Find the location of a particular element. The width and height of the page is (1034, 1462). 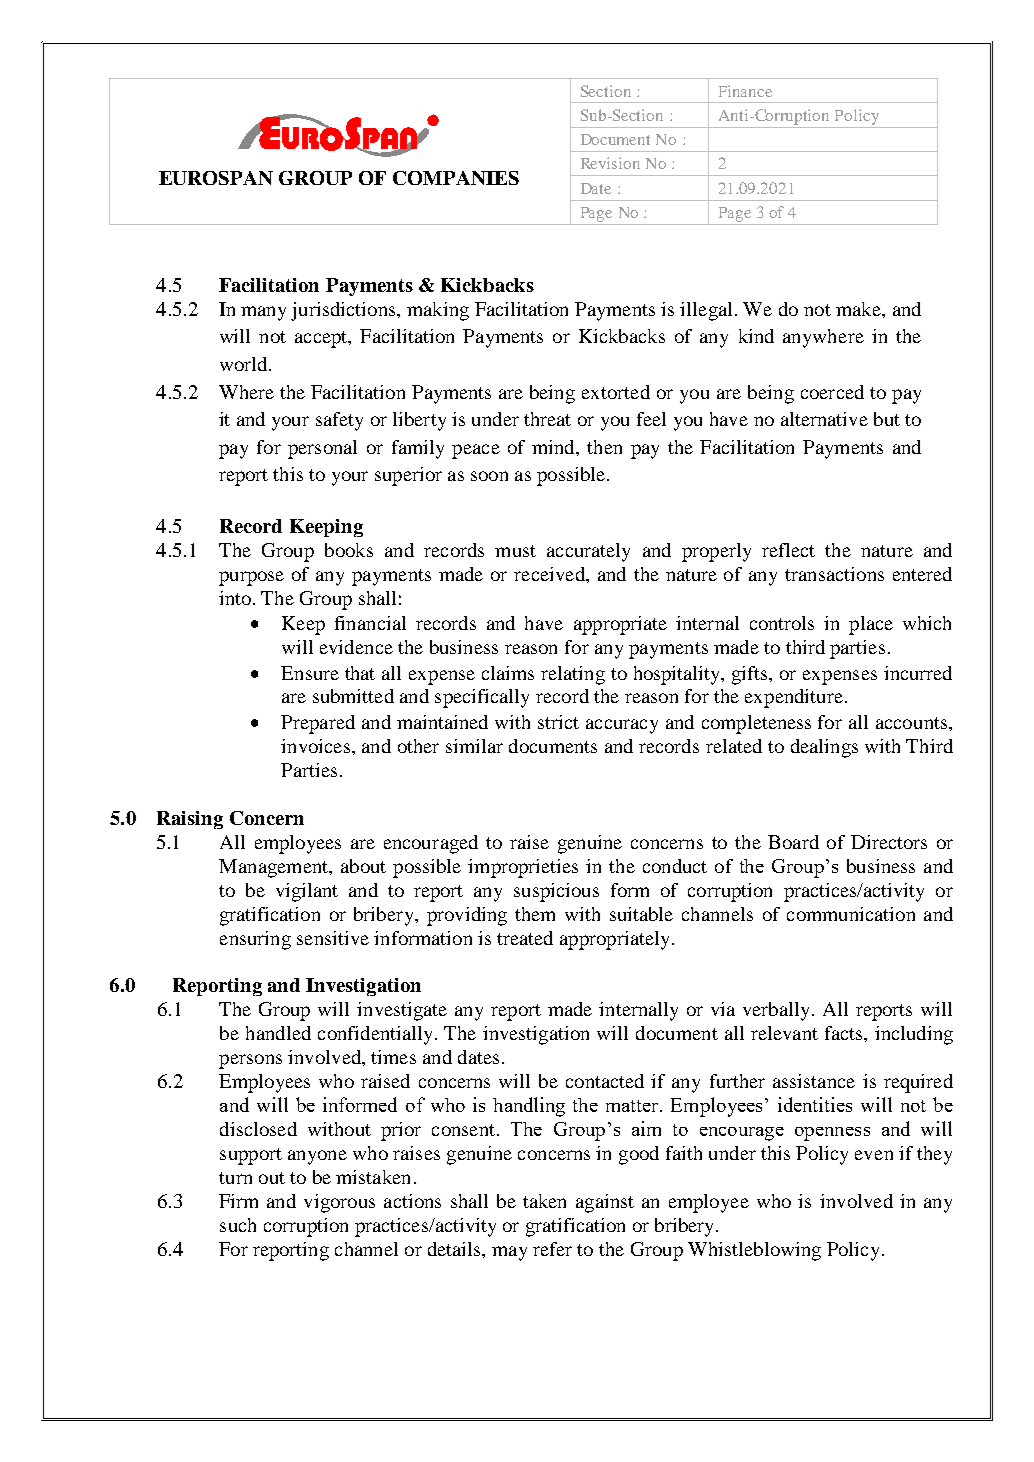

mind is located at coordinates (554, 447).
